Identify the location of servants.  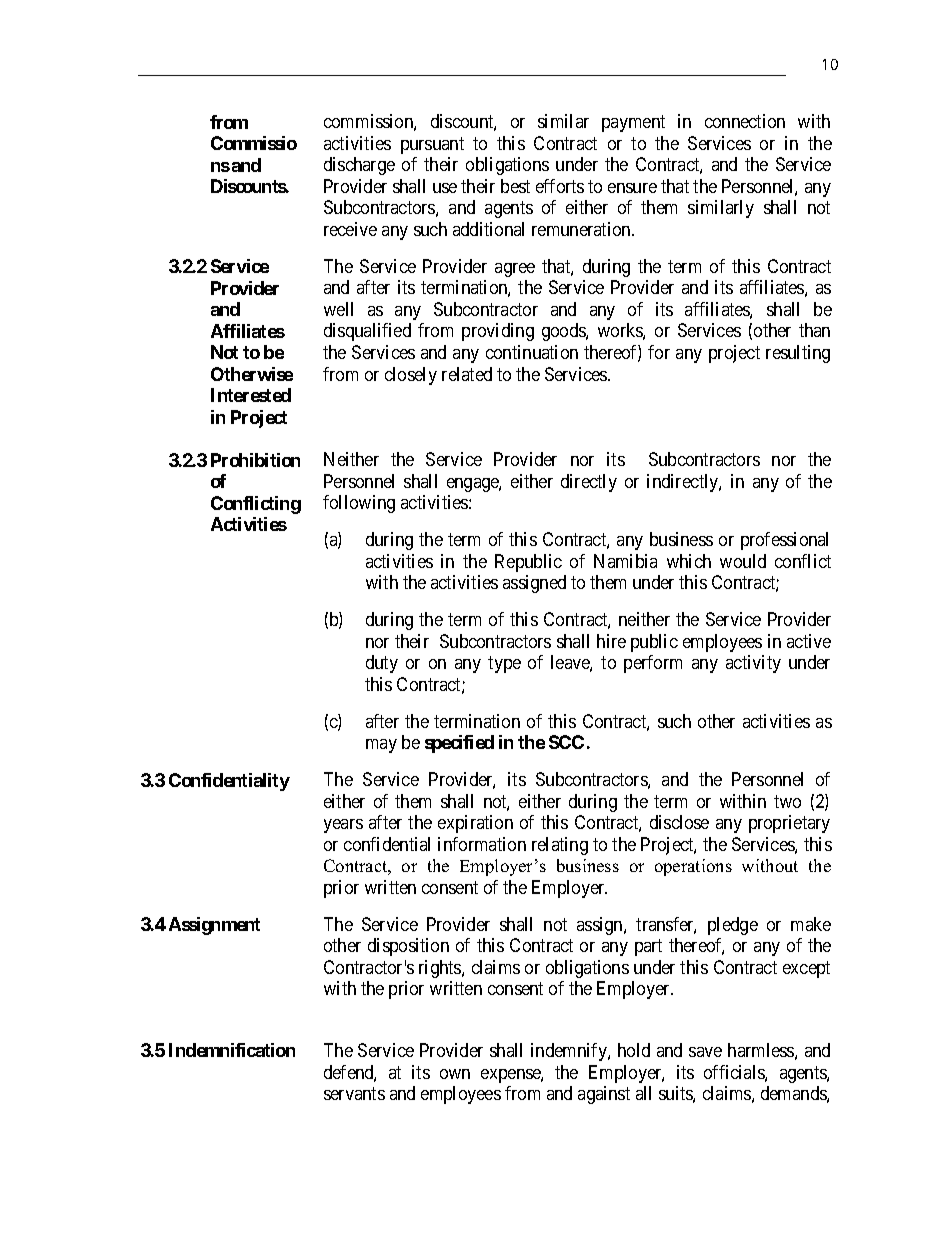
(354, 1093).
